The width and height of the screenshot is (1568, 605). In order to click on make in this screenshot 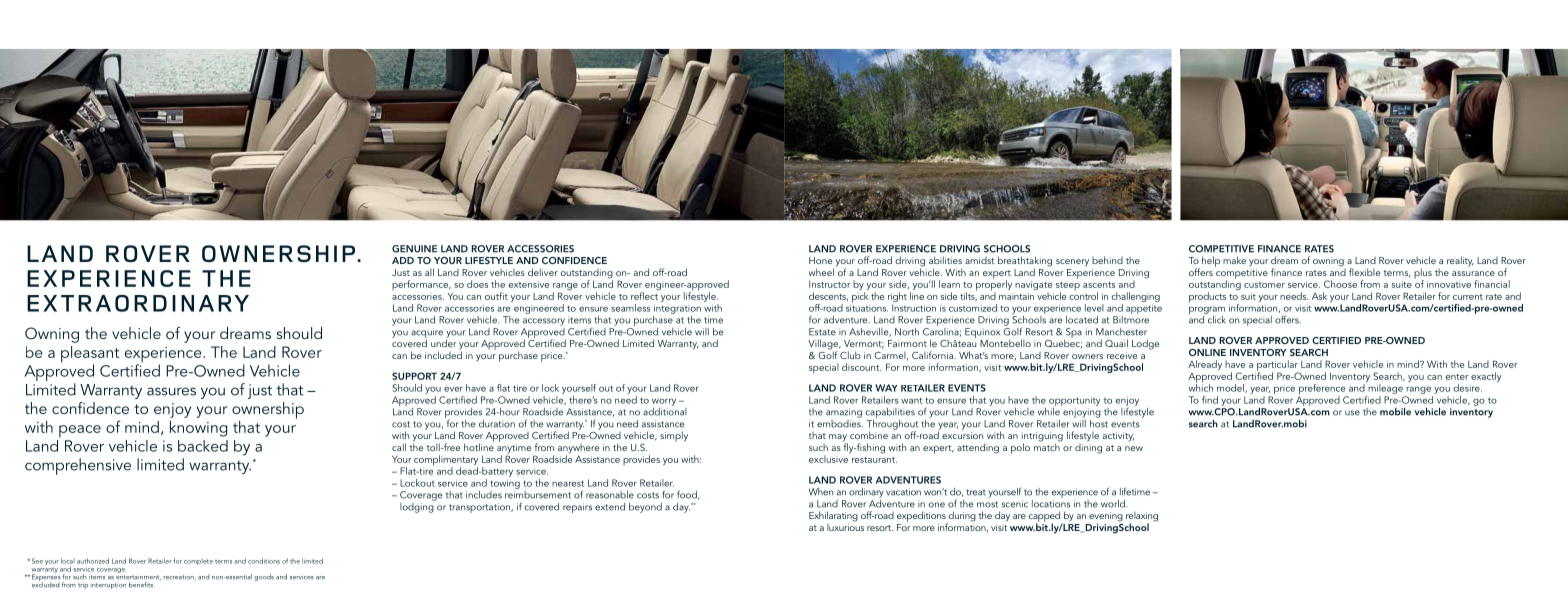, I will do `click(1234, 260)`.
